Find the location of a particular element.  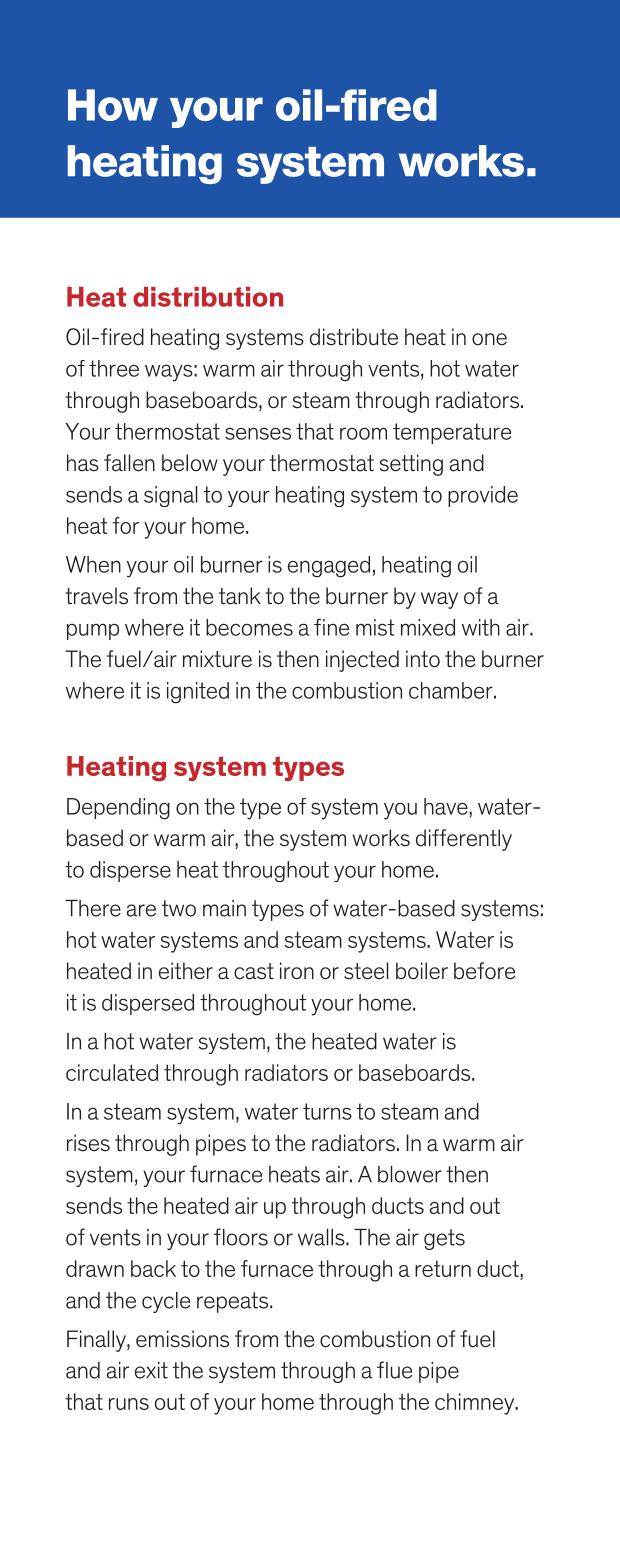

differently is located at coordinates (464, 840).
